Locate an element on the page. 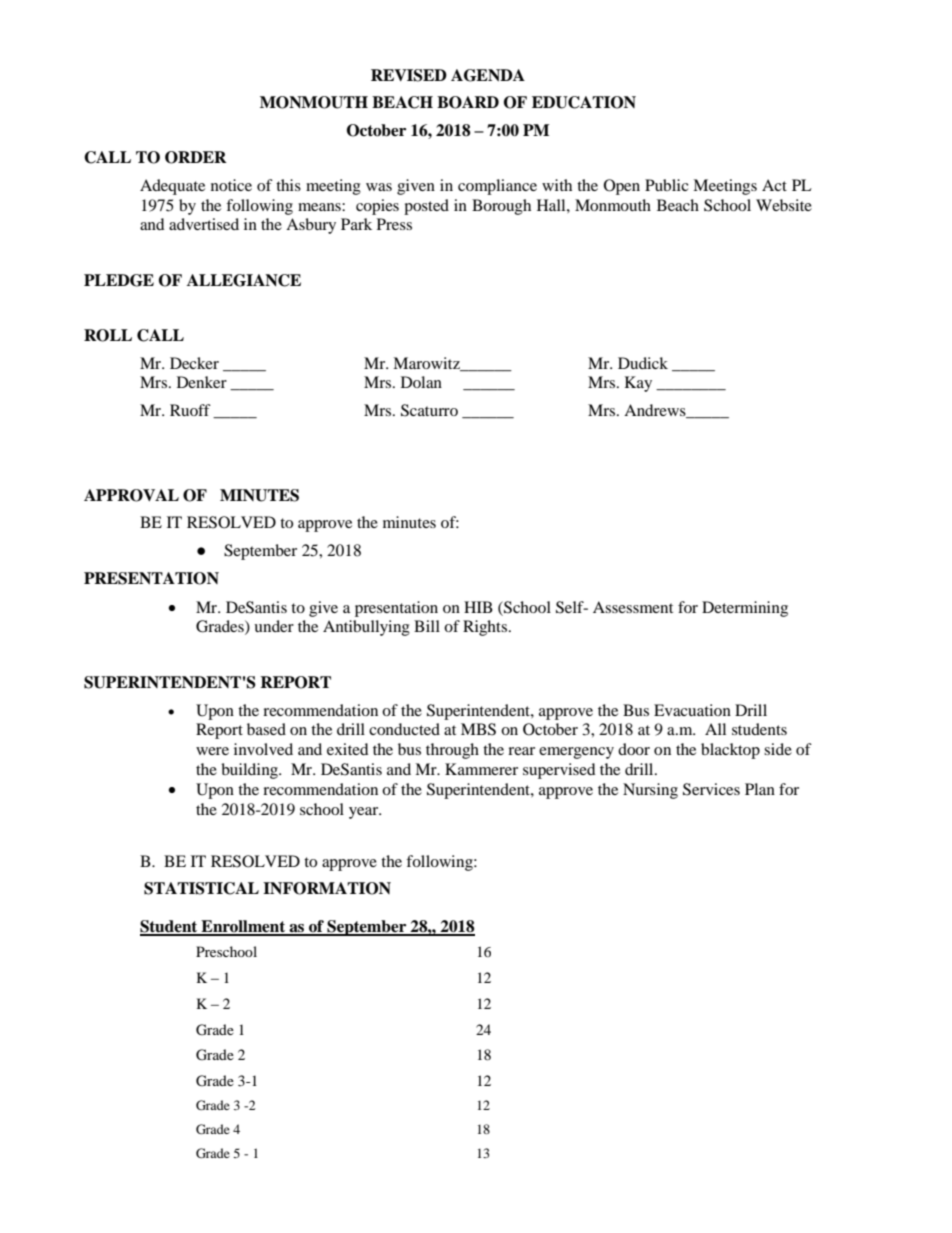  year is located at coordinates (365, 813).
